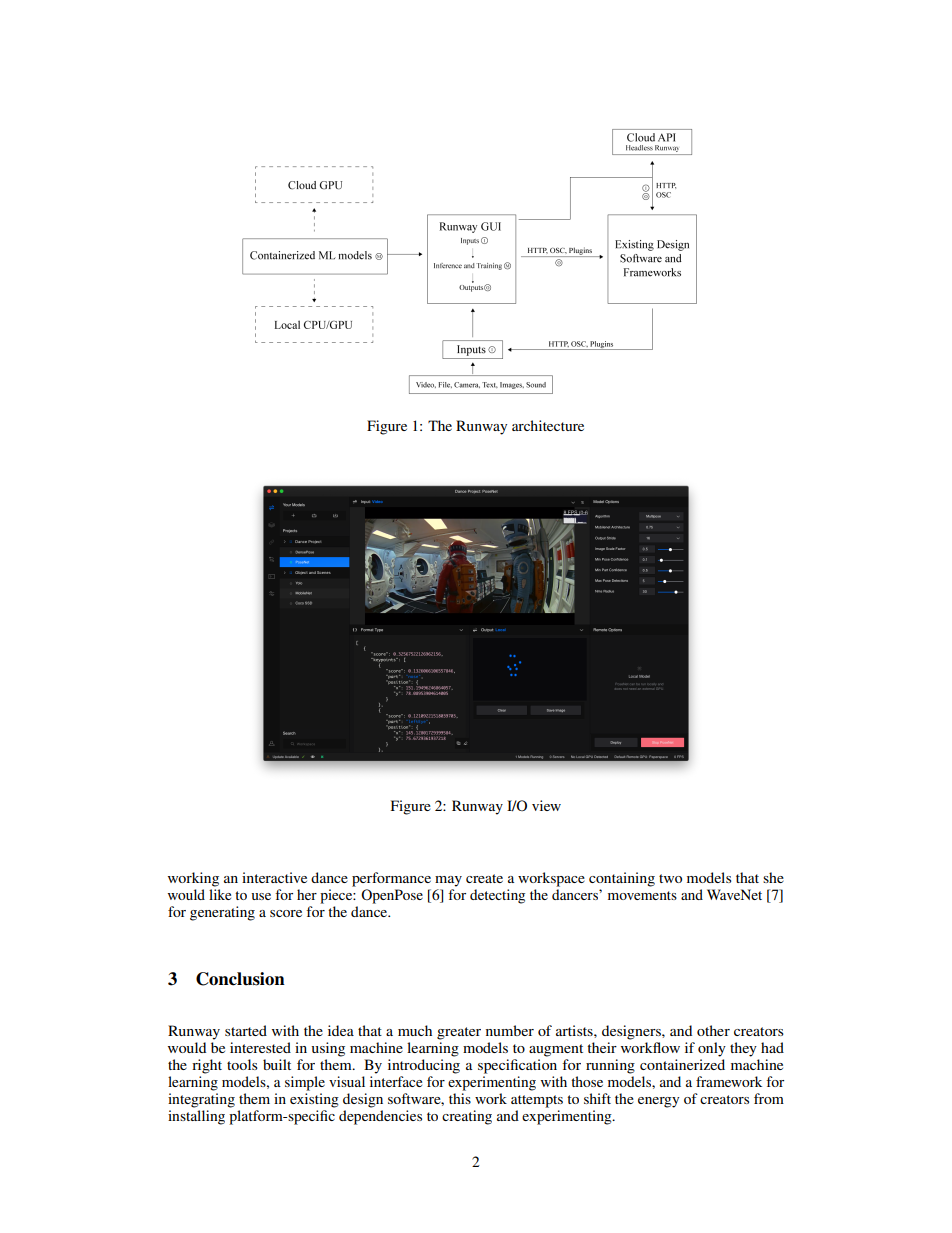 This page has height=1233, width=952. Describe the element at coordinates (546, 805) in the page. I see `view` at that location.
